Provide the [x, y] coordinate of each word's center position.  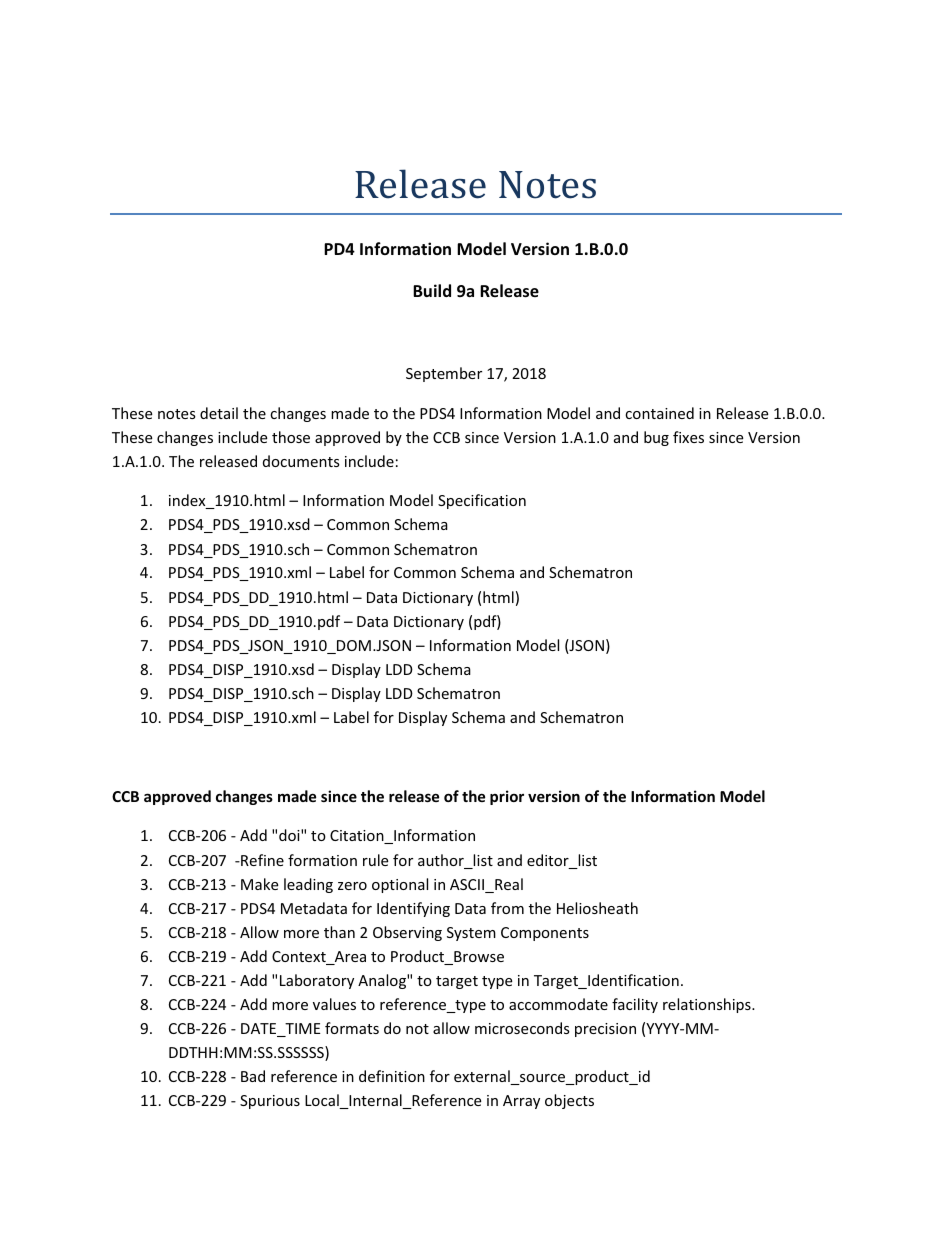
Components [545, 934]
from [507, 908]
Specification [482, 501]
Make [259, 884]
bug [656, 438]
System [471, 934]
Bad [253, 1076]
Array [521, 1102]
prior [507, 797]
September [444, 374]
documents [301, 461]
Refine [261, 860]
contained [659, 413]
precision [605, 1030]
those [291, 437]
